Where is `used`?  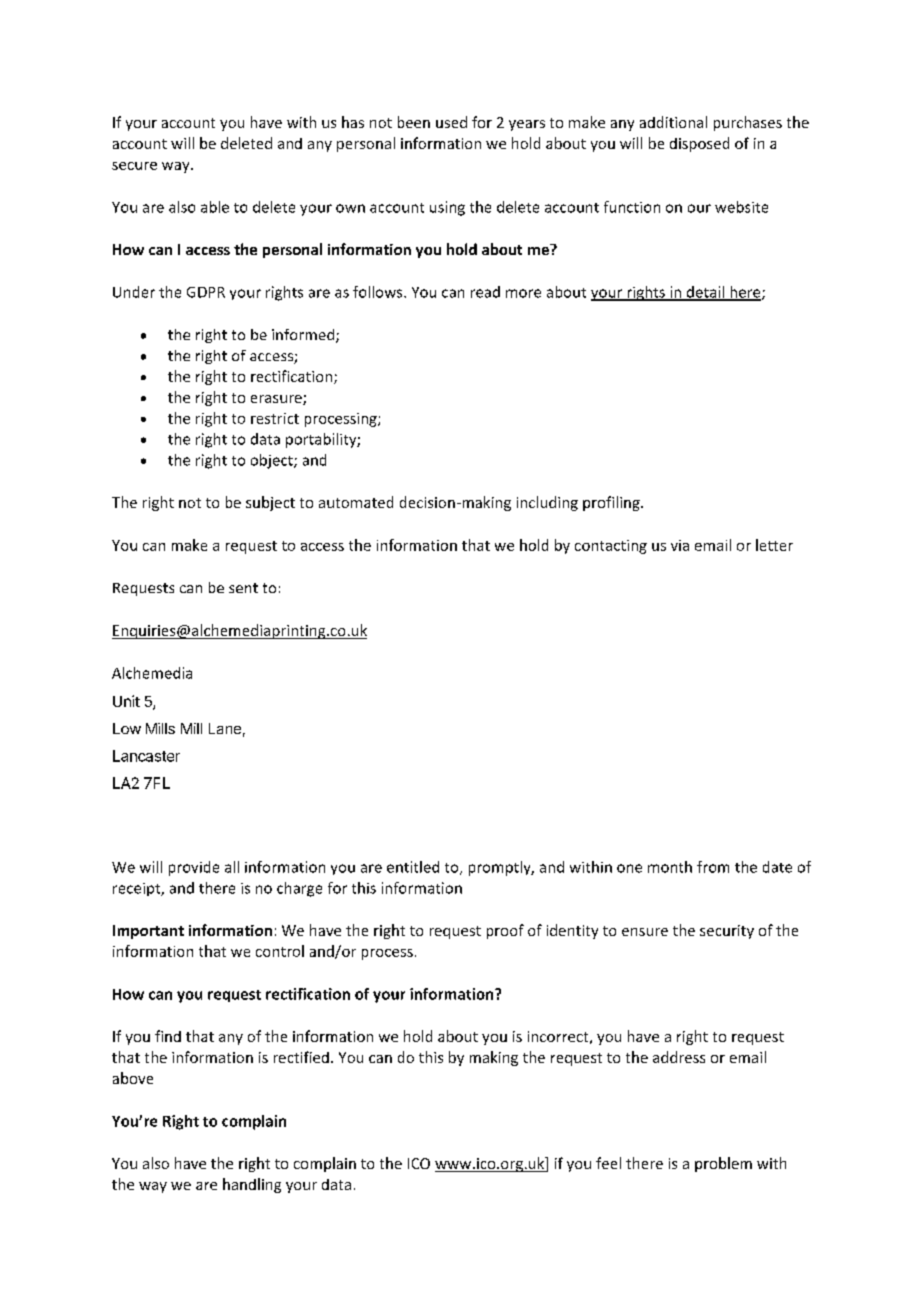
used is located at coordinates (451, 122).
